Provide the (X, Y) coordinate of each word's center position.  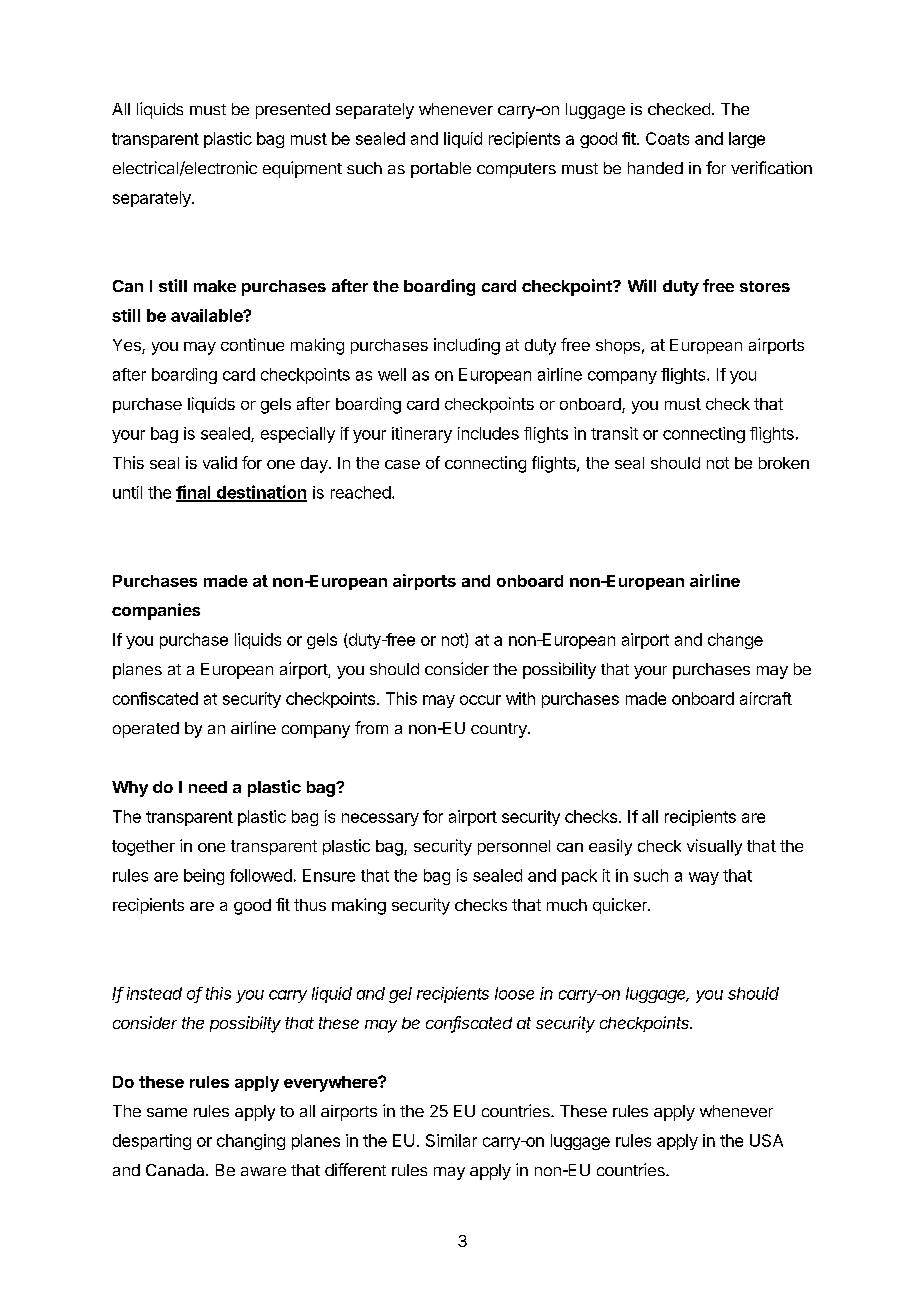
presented (293, 111)
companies (156, 611)
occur (480, 700)
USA (766, 1140)
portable (441, 170)
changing (251, 1142)
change (735, 641)
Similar (451, 1140)
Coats (667, 138)
